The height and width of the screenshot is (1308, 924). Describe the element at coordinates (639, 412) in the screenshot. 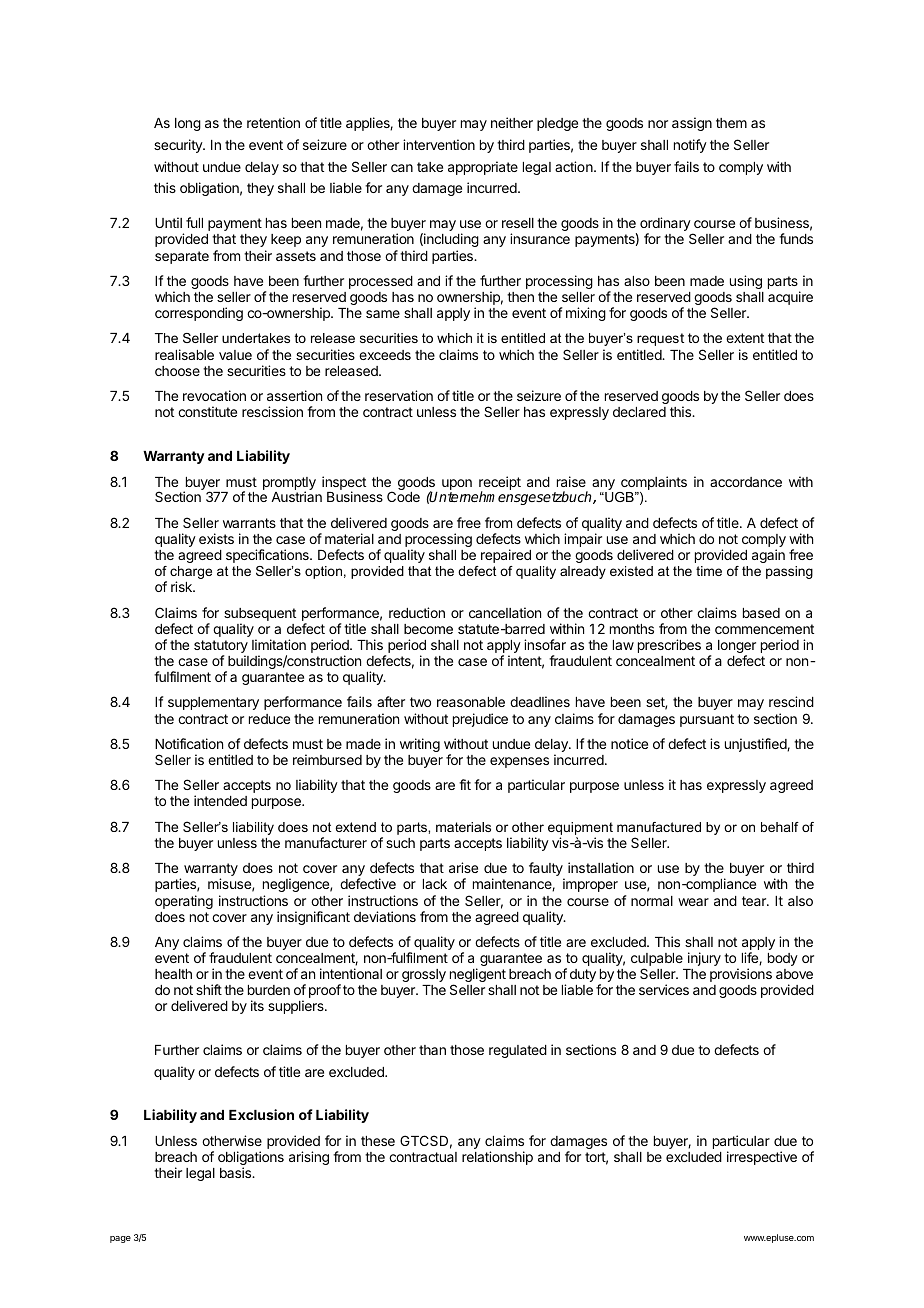

I see `declared` at that location.
